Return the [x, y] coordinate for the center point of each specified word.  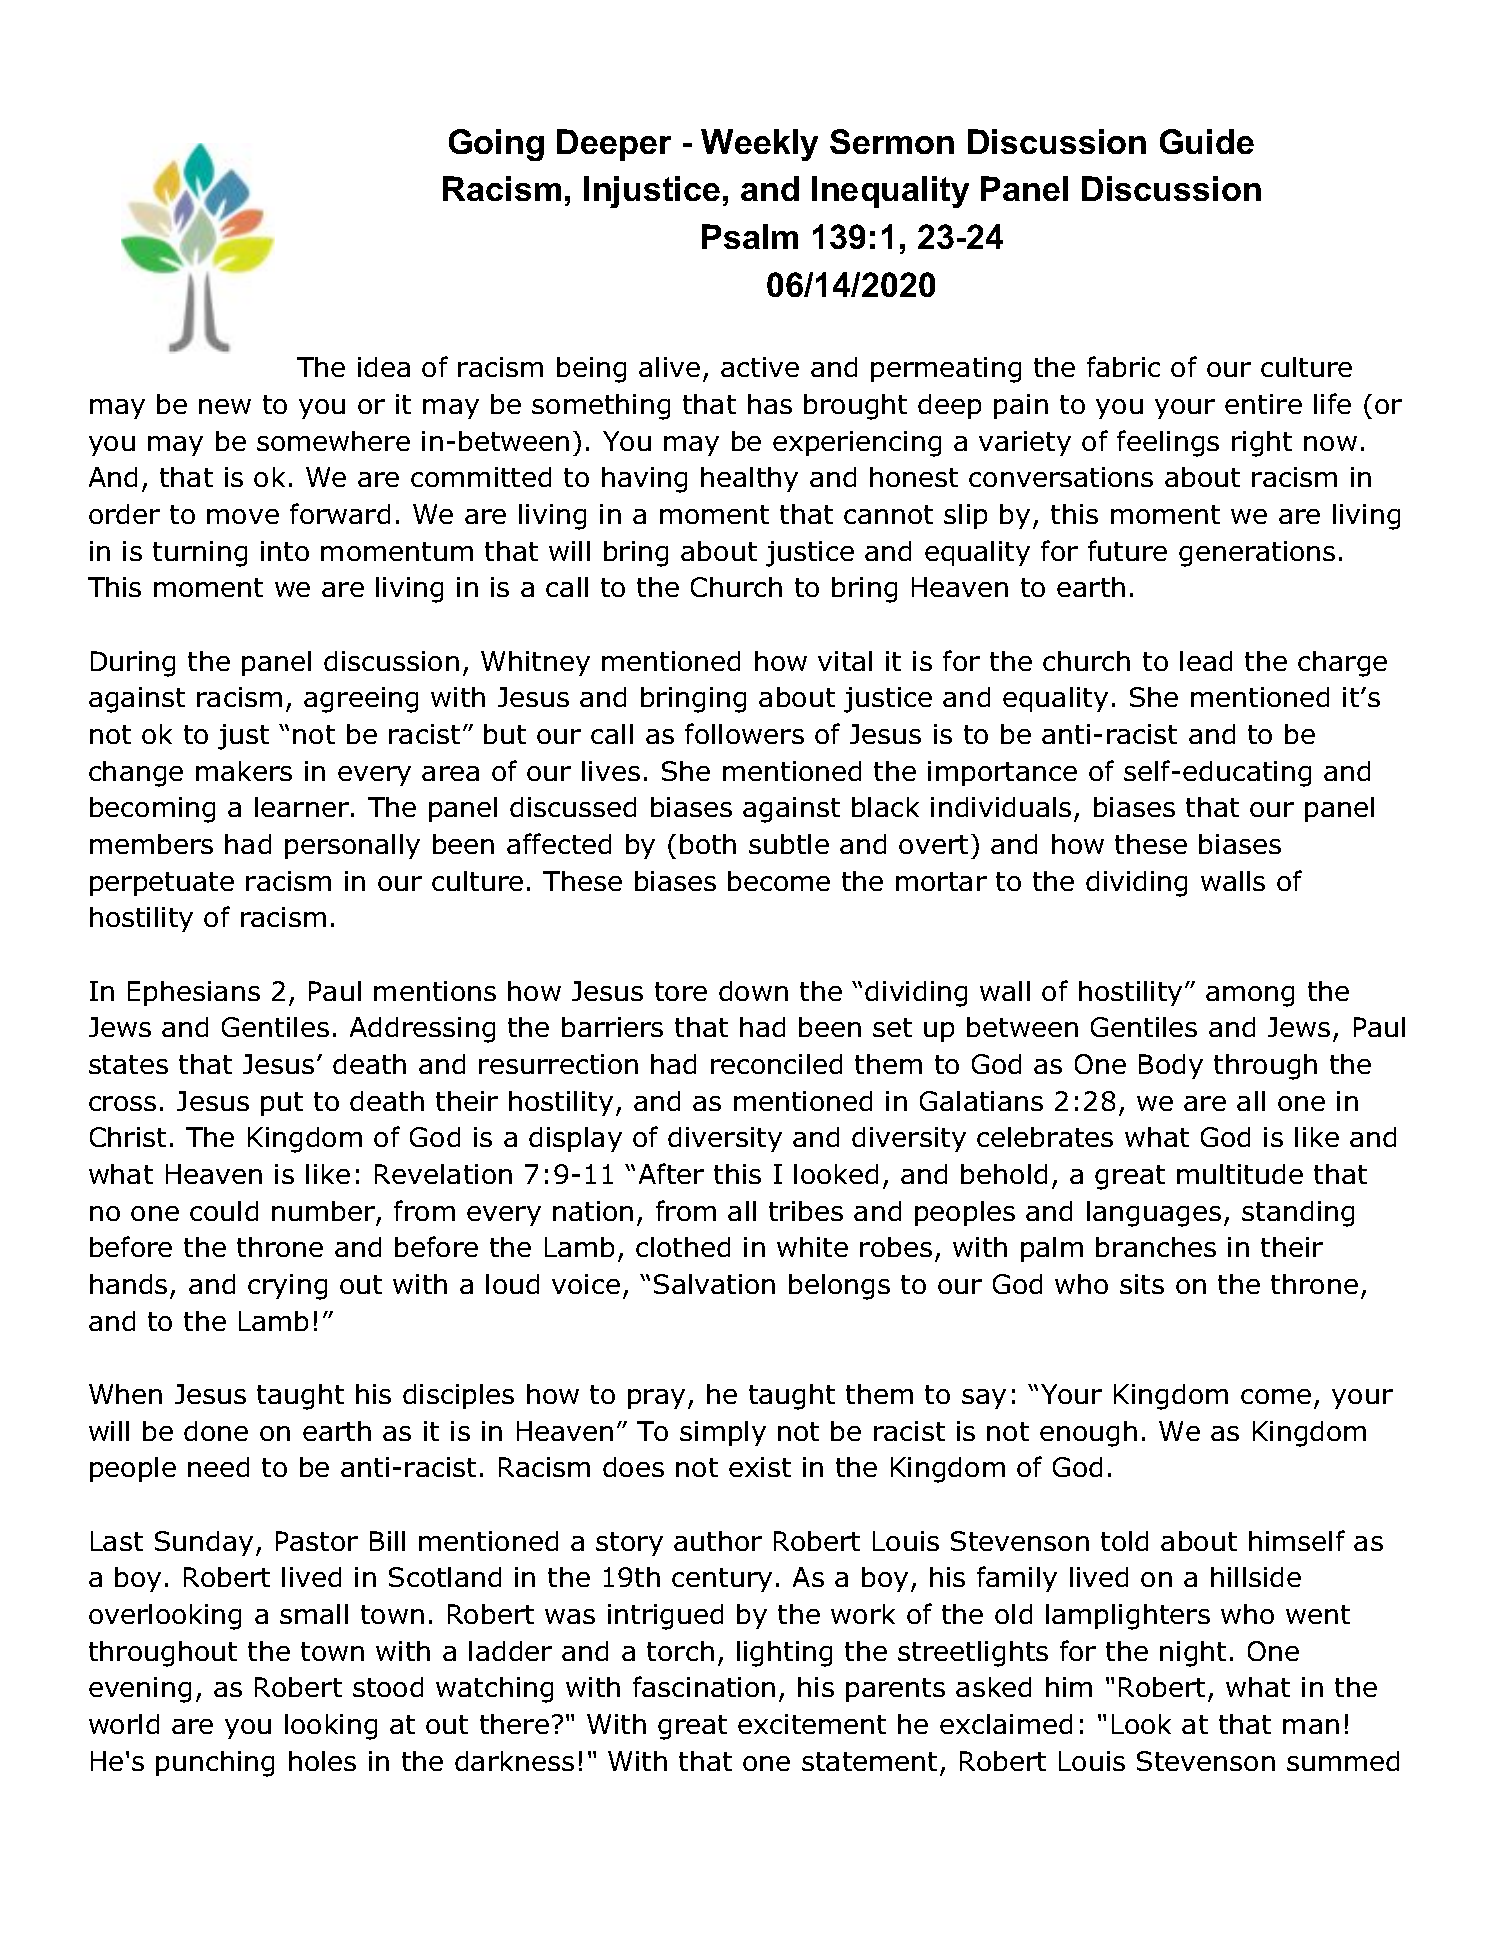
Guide [1207, 141]
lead [1206, 661]
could [224, 1211]
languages [1154, 1214]
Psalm [750, 236]
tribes [806, 1211]
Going [496, 145]
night [1193, 1654]
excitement [812, 1724]
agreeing [361, 700]
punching [215, 1764]
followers [744, 733]
